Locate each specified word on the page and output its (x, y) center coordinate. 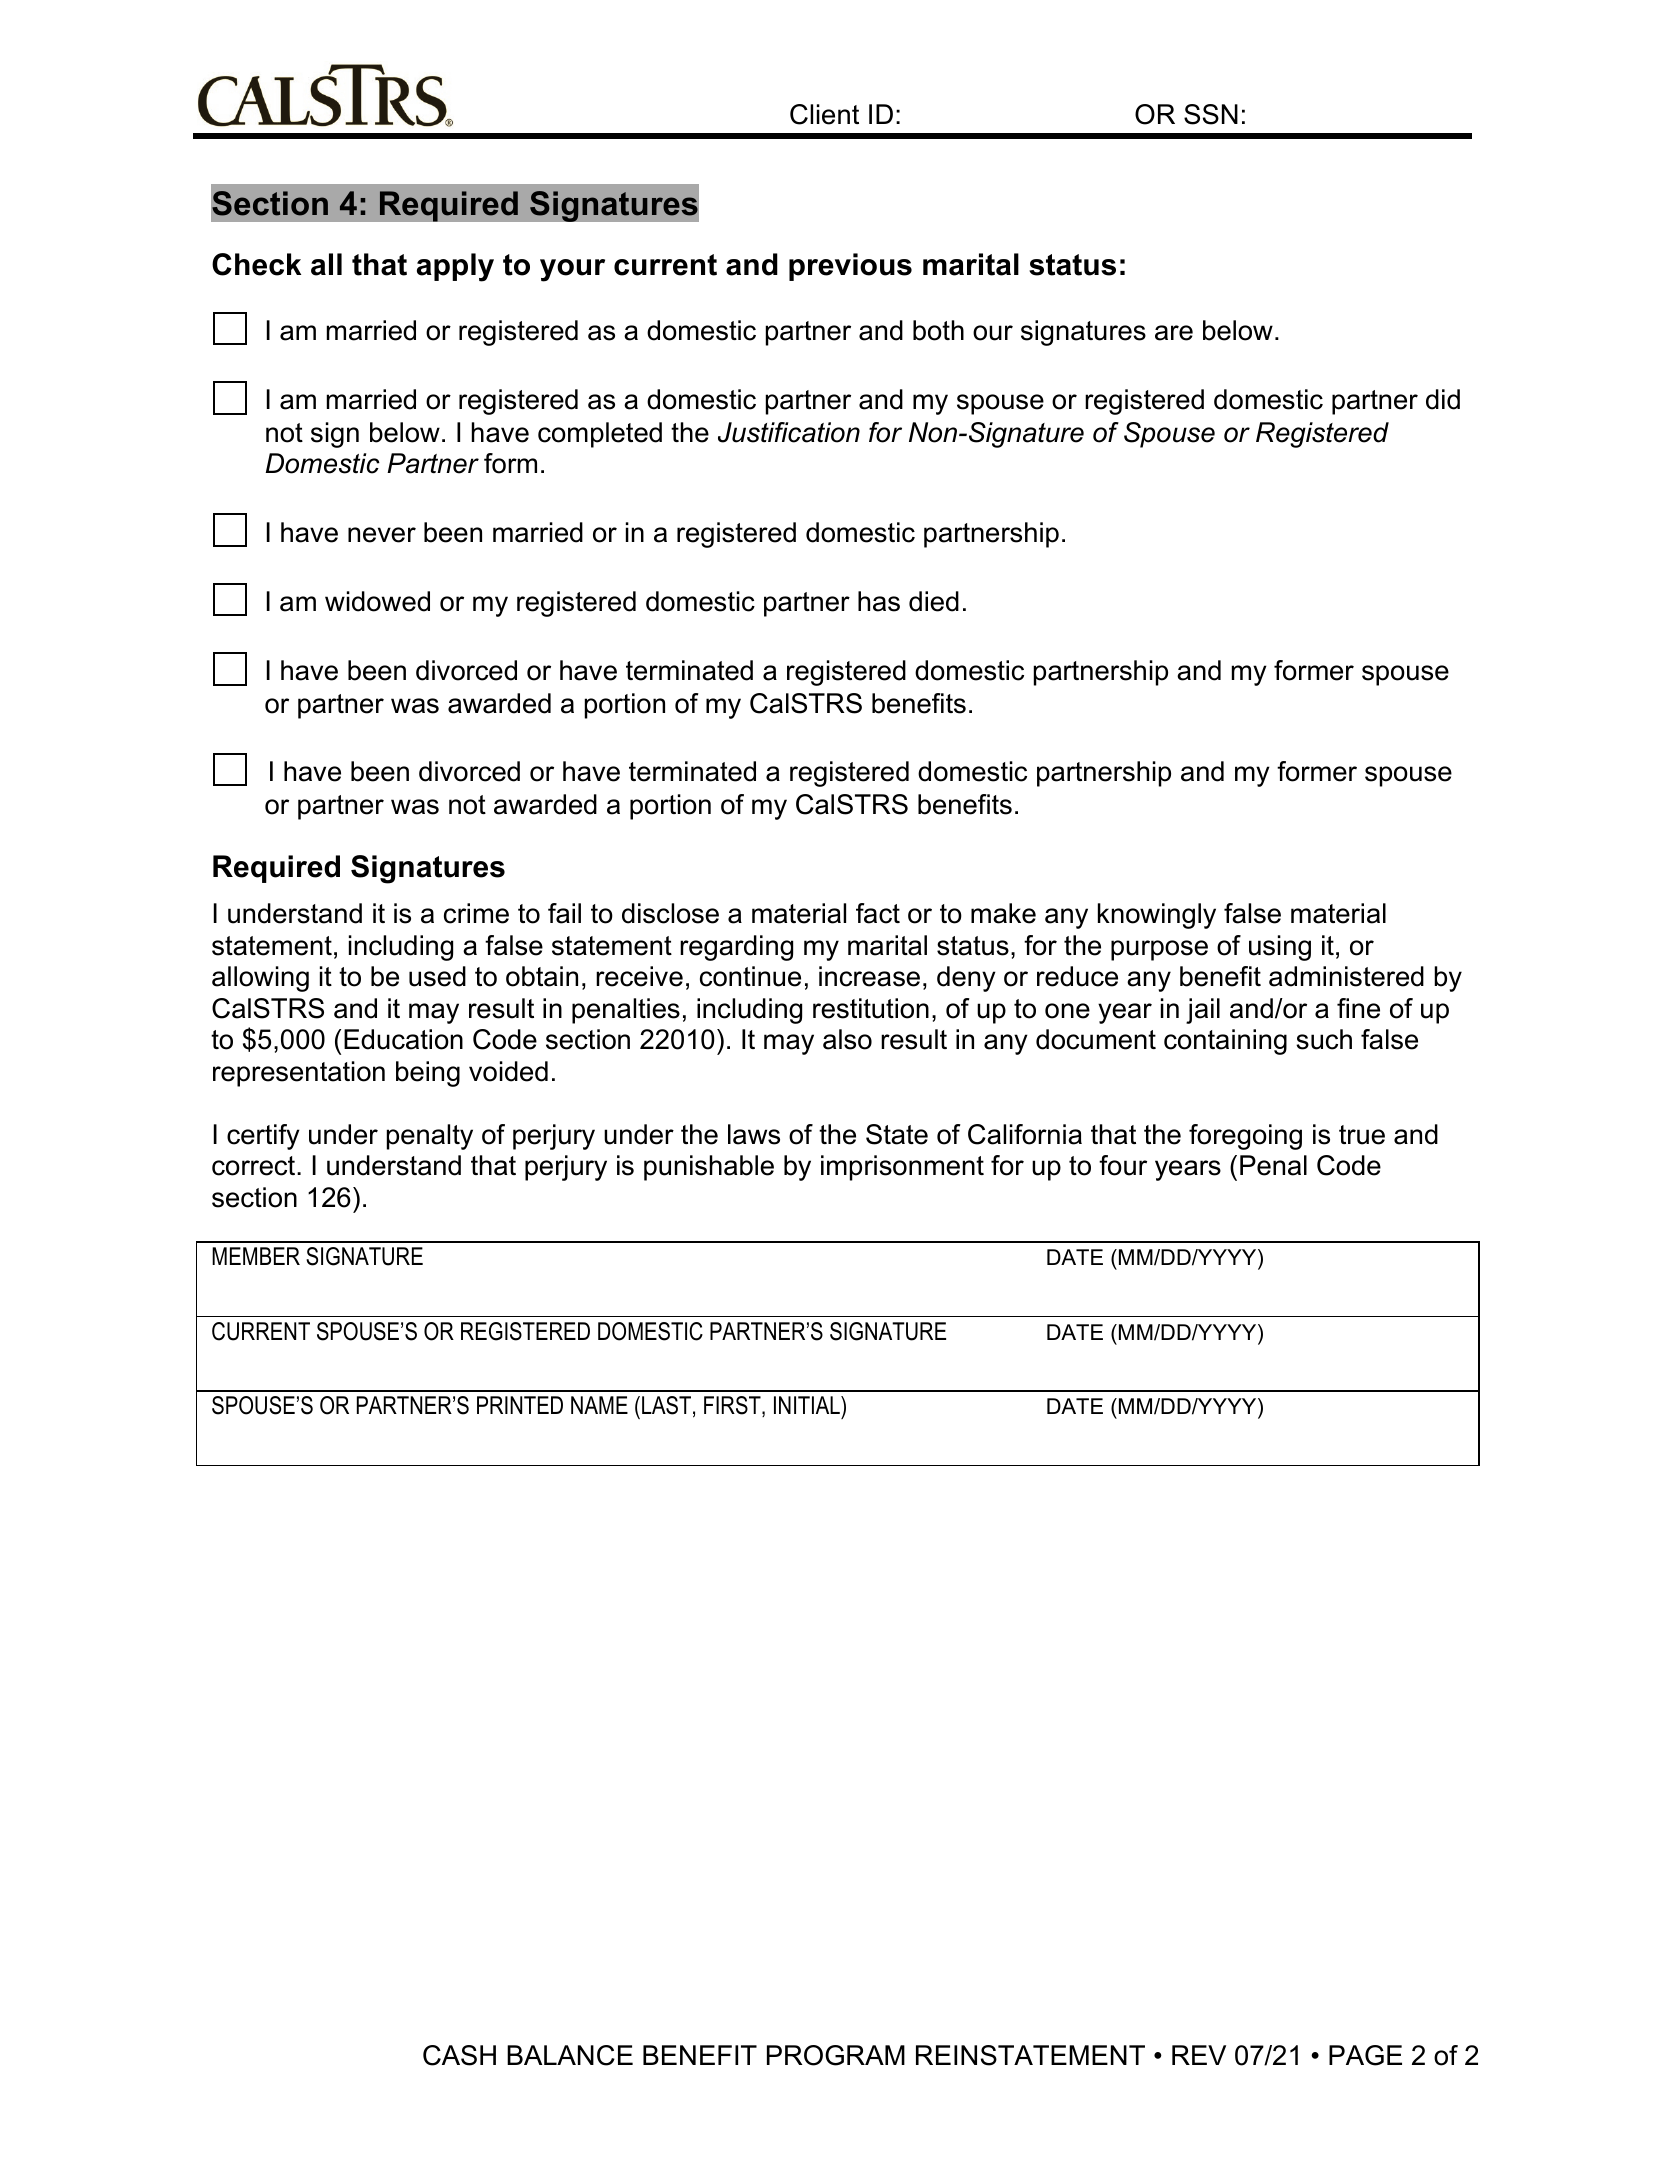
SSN (1211, 114)
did (1443, 399)
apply (455, 267)
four (1123, 1165)
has (879, 601)
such (1324, 1039)
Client (824, 114)
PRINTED (520, 1405)
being (428, 1074)
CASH (459, 2055)
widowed (377, 601)
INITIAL (808, 1405)
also (847, 1039)
